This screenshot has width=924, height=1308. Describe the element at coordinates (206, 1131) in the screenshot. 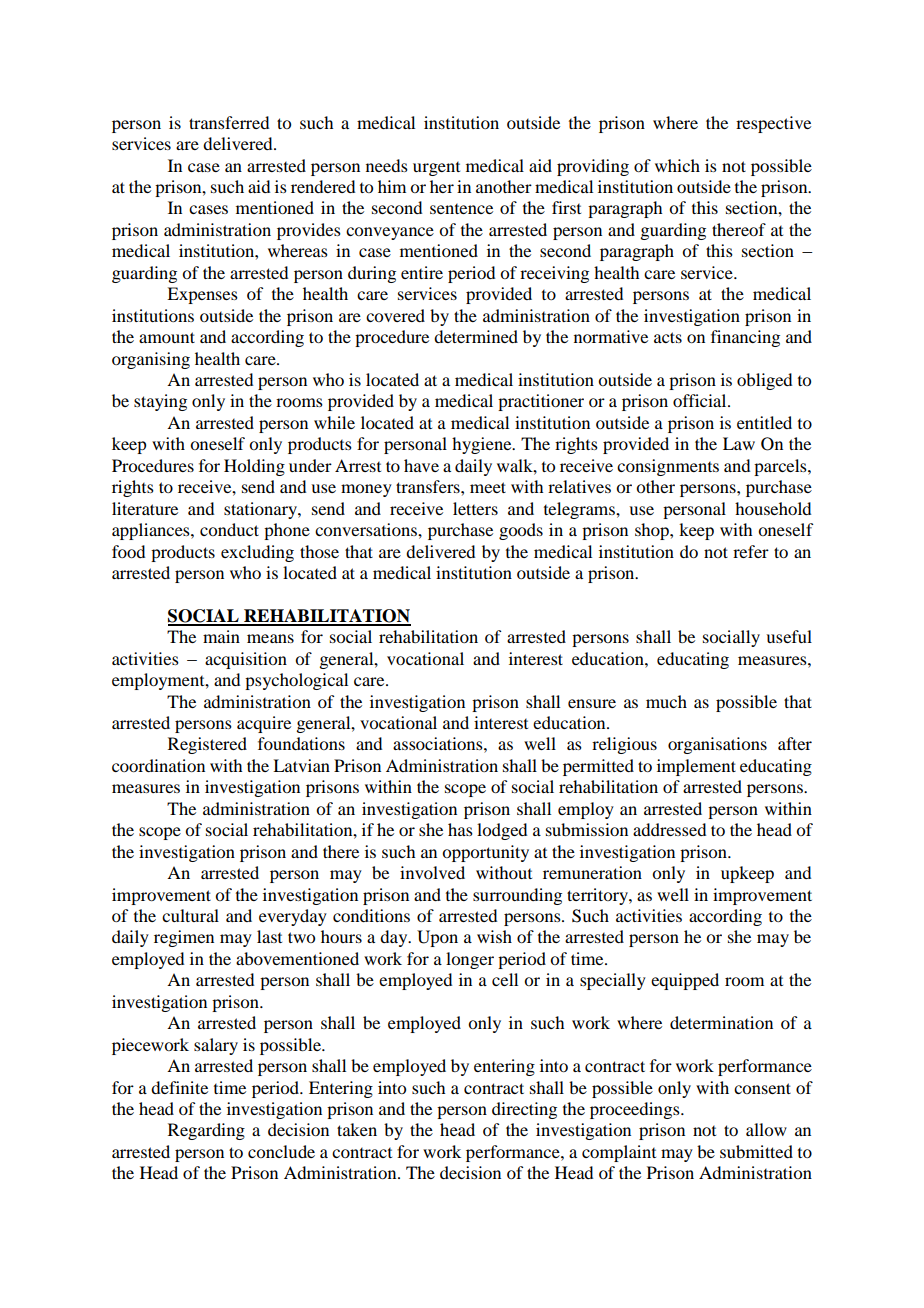

I see `Regarding` at that location.
